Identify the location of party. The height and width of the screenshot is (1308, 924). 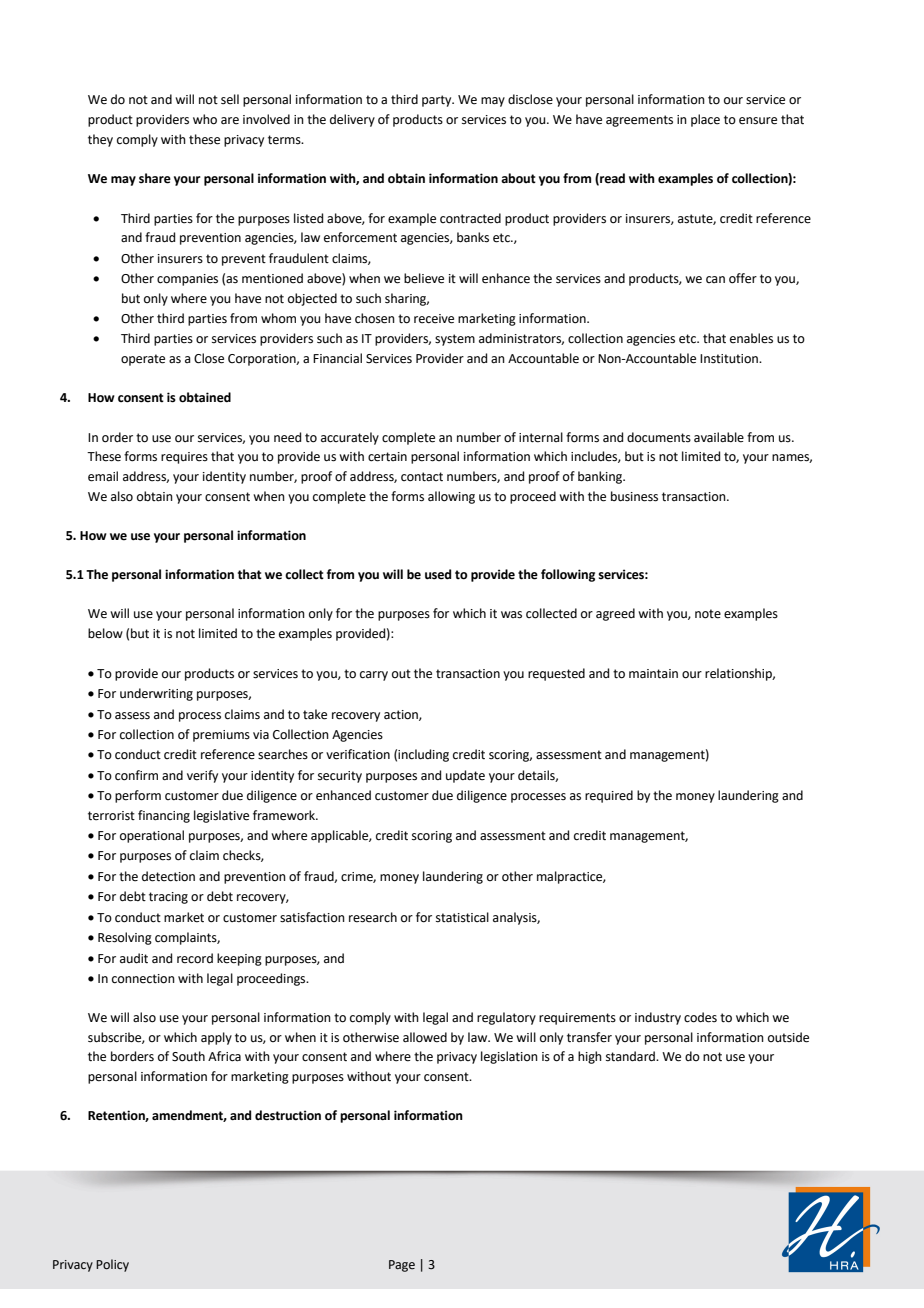
(438, 101).
